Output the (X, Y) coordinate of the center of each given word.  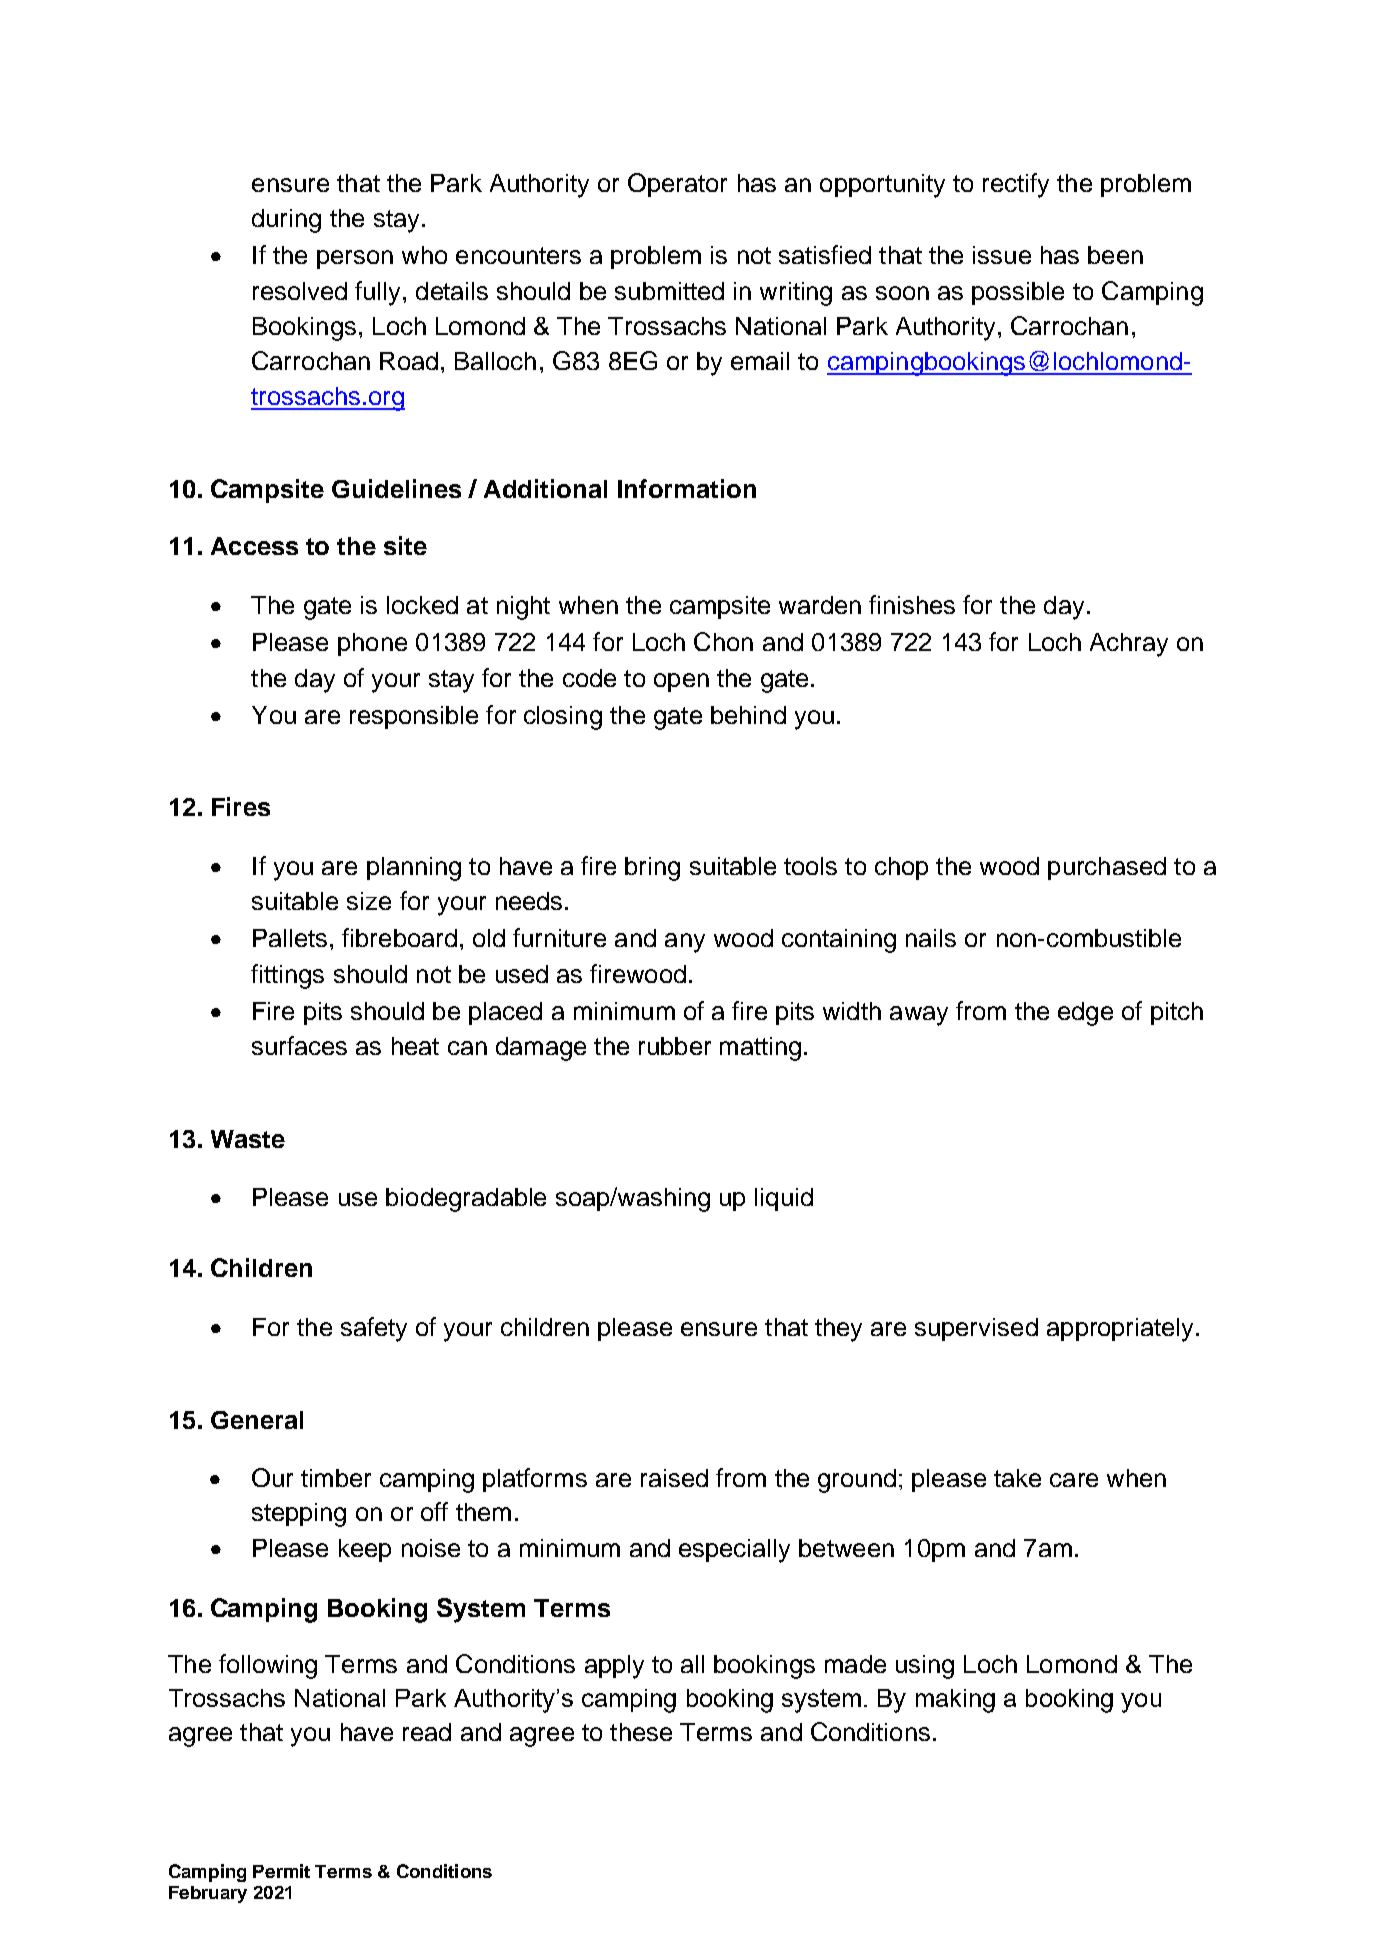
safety (374, 1329)
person (355, 259)
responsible (414, 717)
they (838, 1330)
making (955, 1701)
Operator (677, 185)
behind (748, 715)
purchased (1107, 868)
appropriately (1120, 1330)
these (641, 1732)
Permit (281, 1871)
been (1115, 255)
